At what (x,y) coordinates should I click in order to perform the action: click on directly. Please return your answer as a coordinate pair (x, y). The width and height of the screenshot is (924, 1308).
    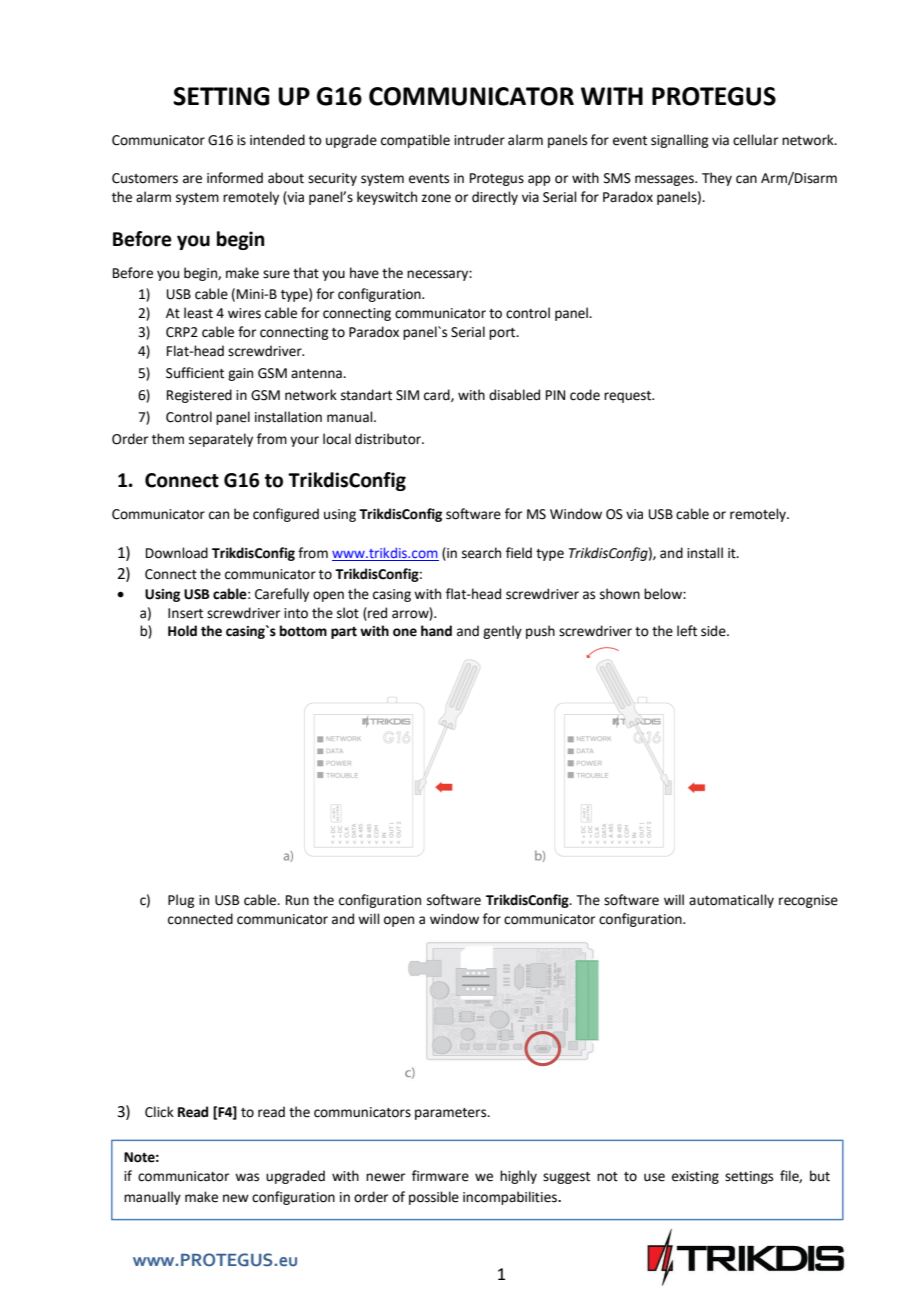
    Looking at the image, I should click on (495, 198).
